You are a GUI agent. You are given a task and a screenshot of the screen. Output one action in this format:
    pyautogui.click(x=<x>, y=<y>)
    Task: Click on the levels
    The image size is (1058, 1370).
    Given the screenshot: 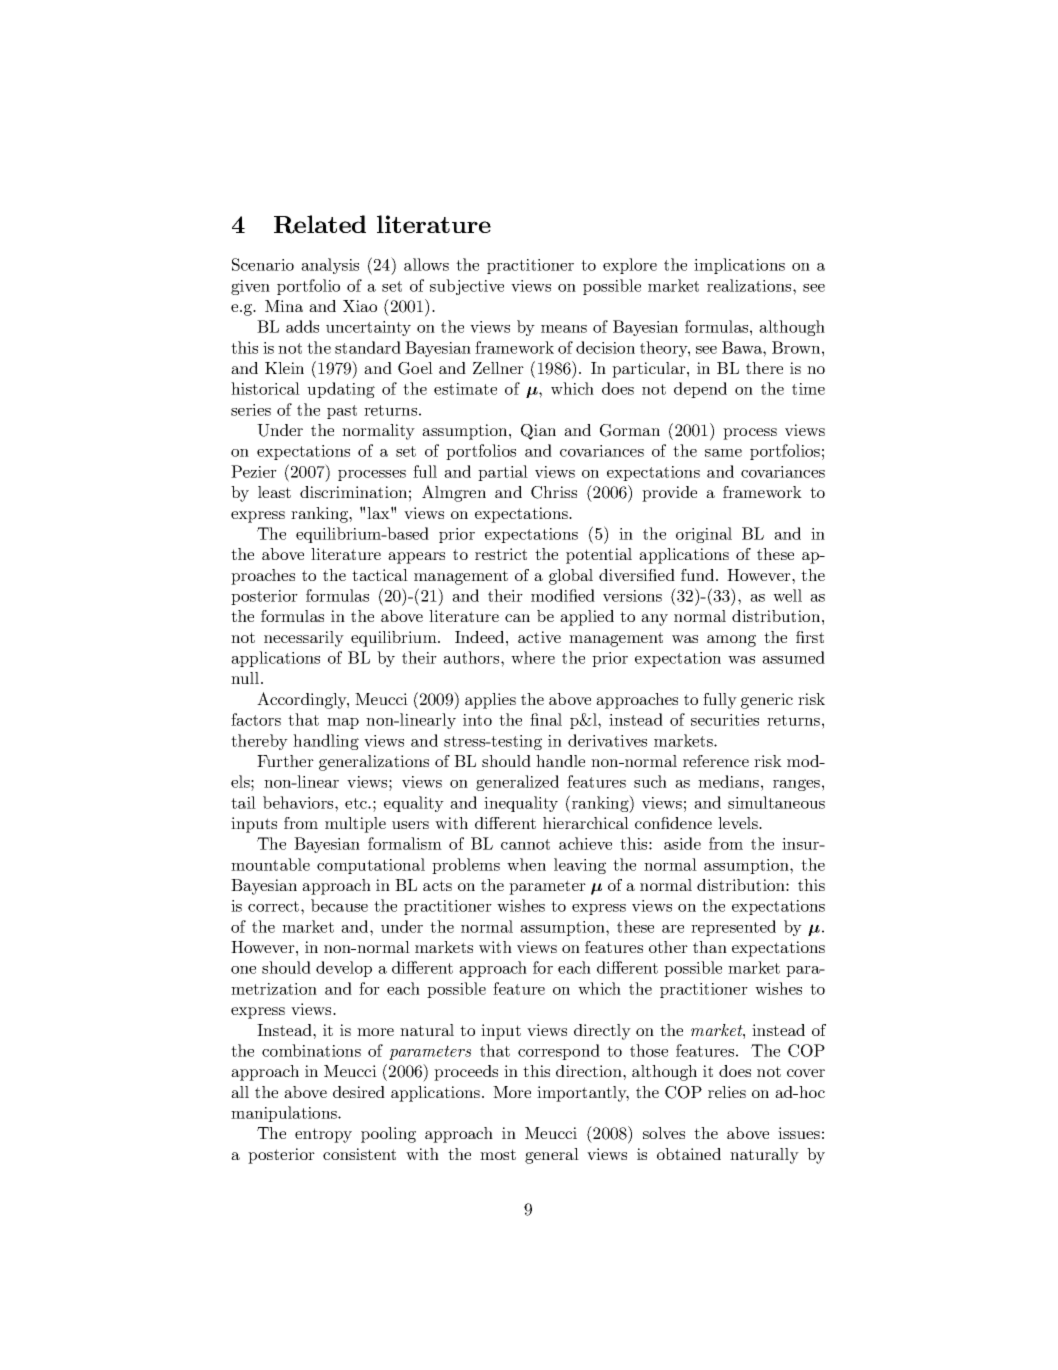 What is the action you would take?
    pyautogui.click(x=739, y=823)
